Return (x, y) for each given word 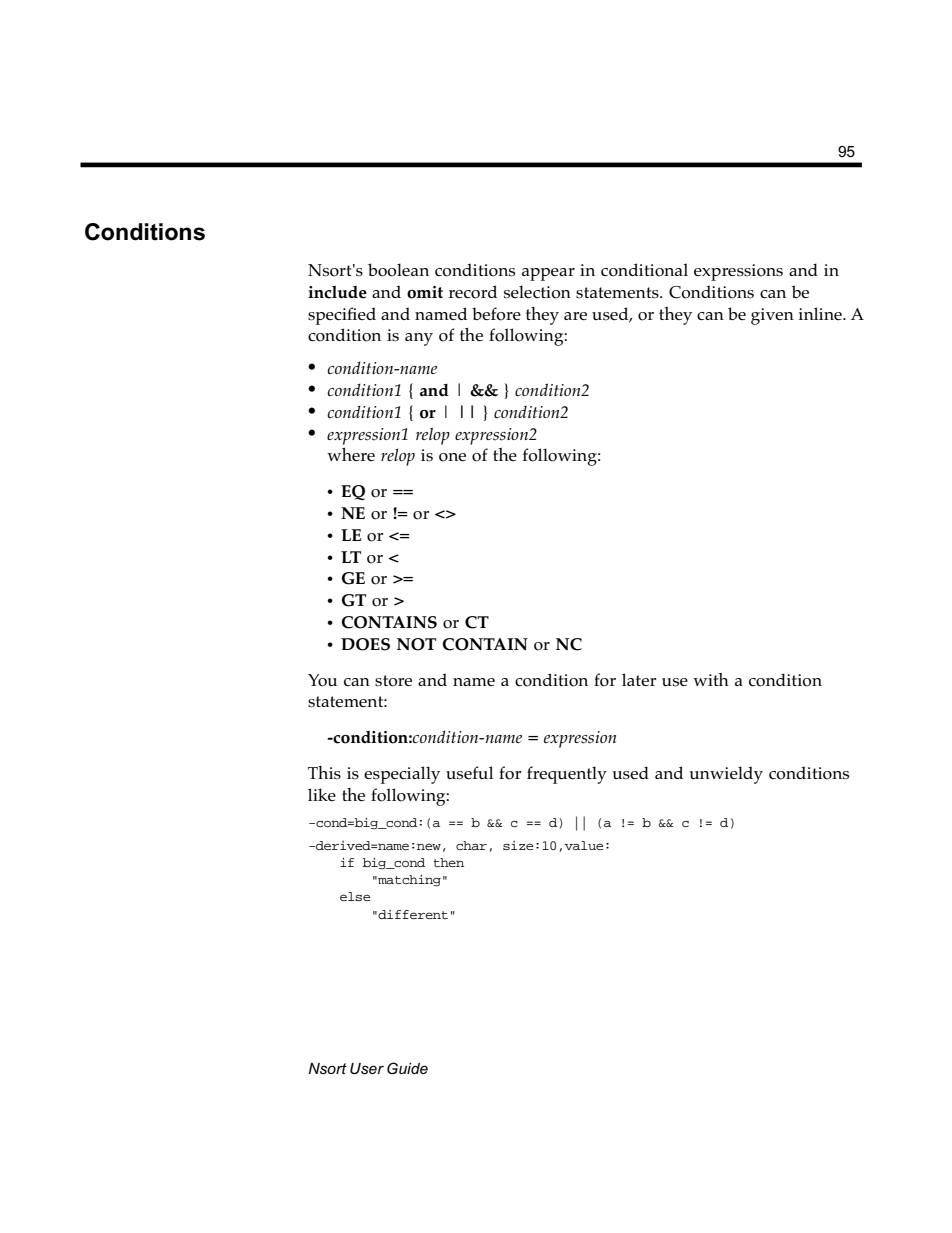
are (575, 316)
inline (821, 313)
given (772, 316)
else (355, 896)
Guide (407, 1068)
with (711, 679)
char (471, 845)
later (639, 679)
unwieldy (726, 775)
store (393, 681)
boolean (398, 270)
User (367, 1068)
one (452, 457)
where (351, 454)
